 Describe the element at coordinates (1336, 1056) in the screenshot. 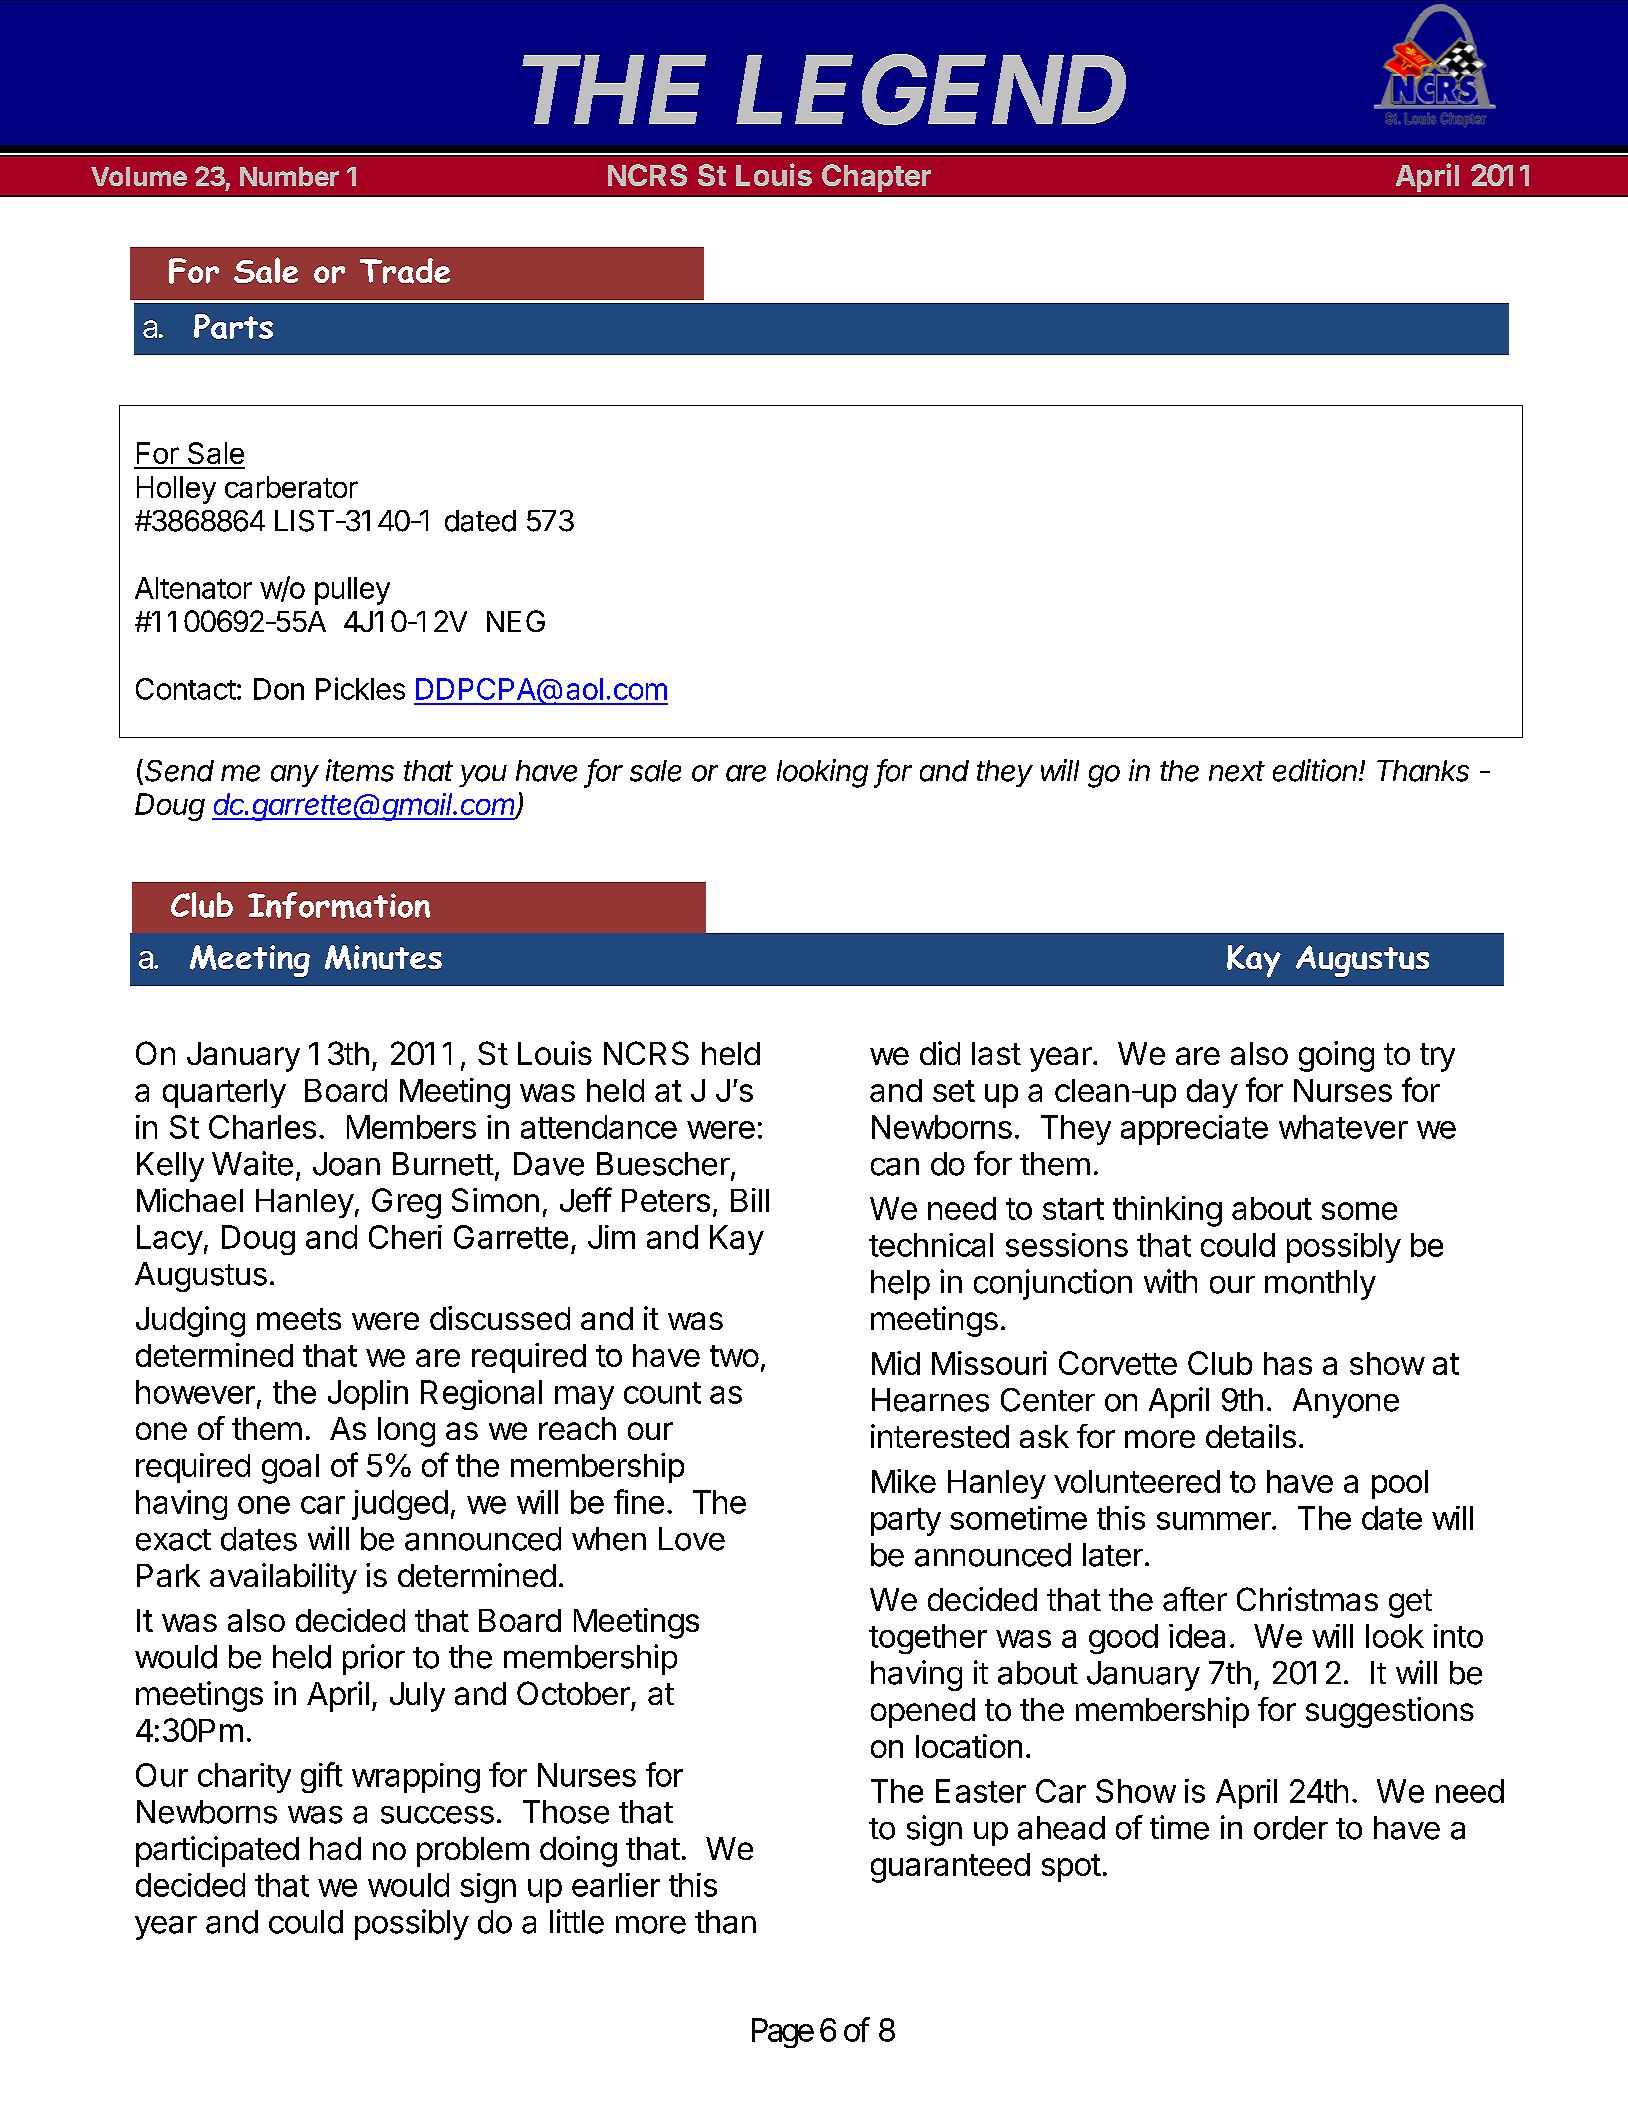

I see `going` at that location.
